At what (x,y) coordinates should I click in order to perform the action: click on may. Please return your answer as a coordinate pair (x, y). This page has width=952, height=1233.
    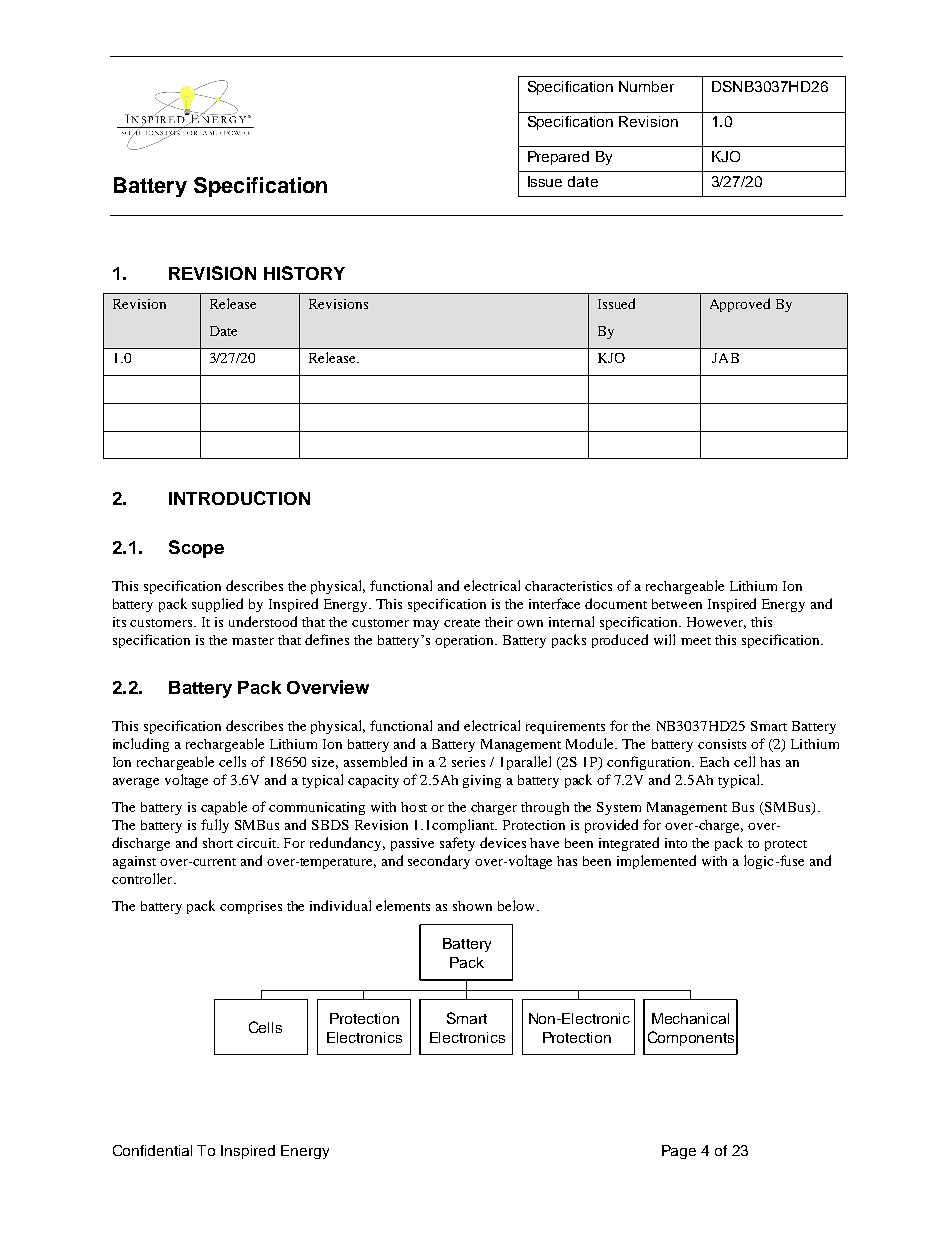
    Looking at the image, I should click on (426, 625).
